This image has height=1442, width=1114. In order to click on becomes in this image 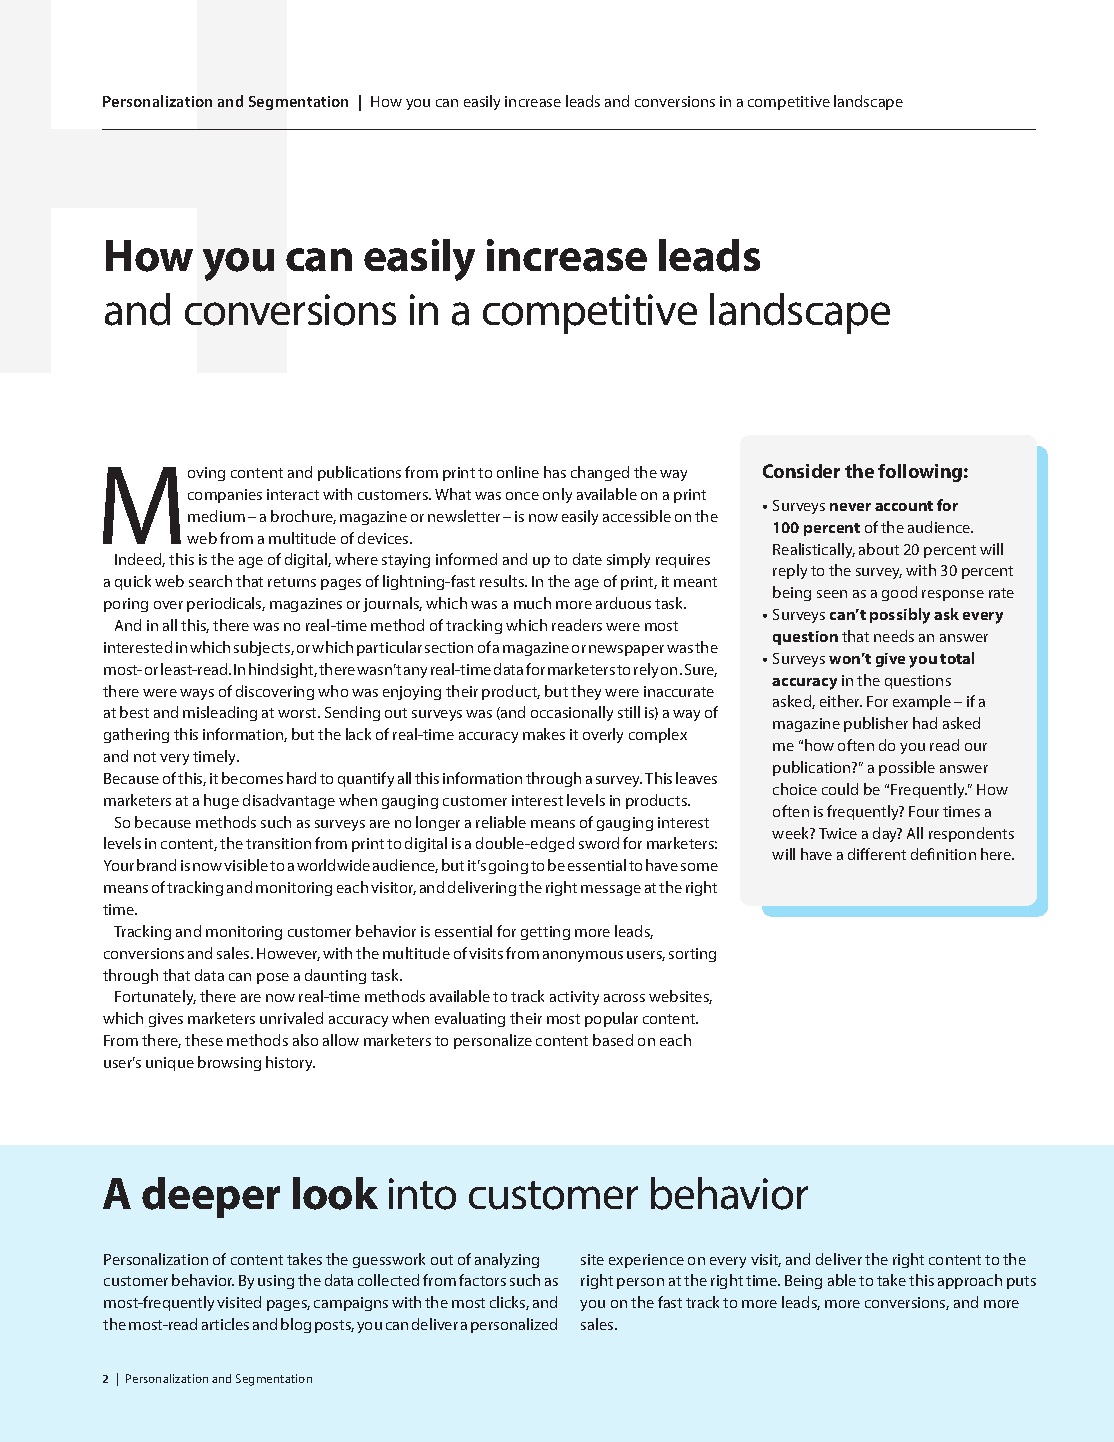, I will do `click(252, 778)`.
